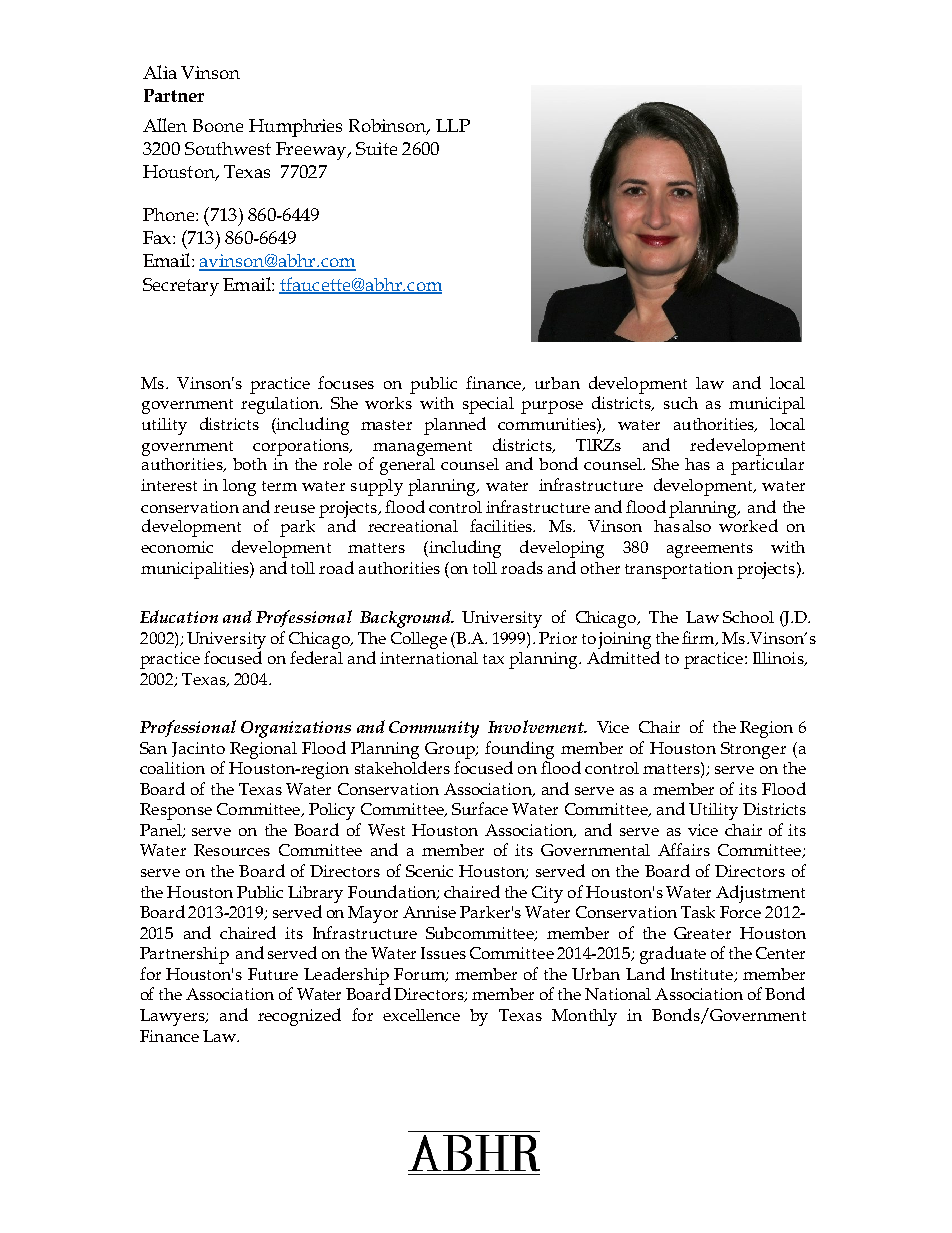  I want to click on Boone, so click(218, 125).
